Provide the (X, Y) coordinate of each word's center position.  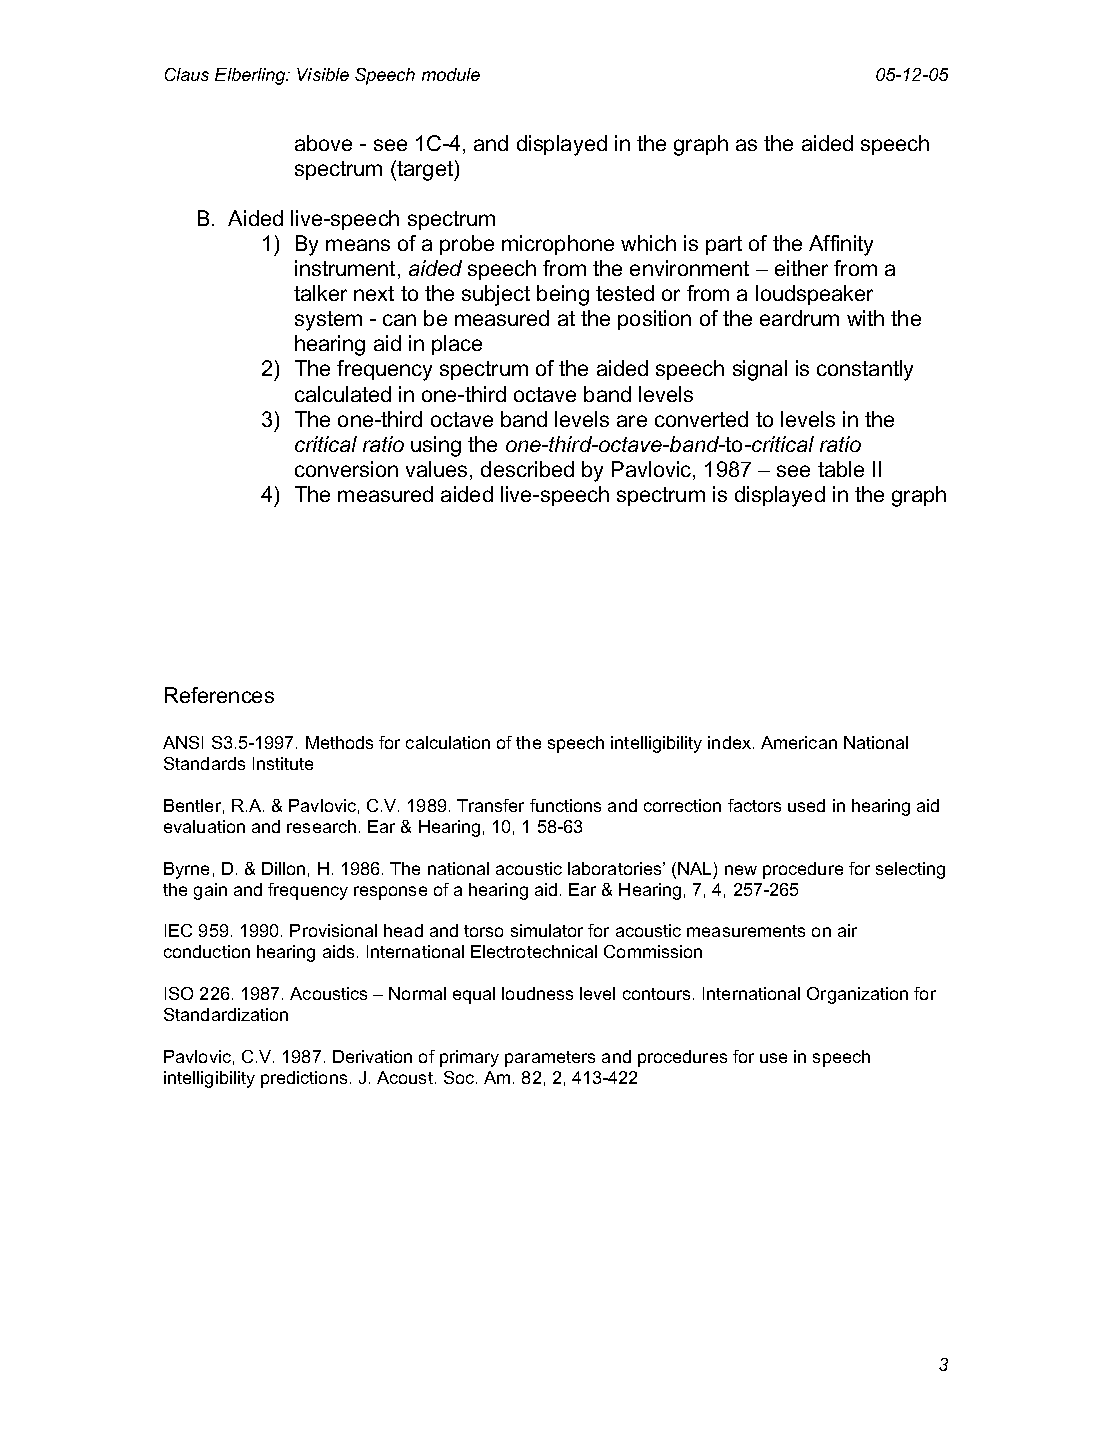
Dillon (283, 868)
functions (565, 805)
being (563, 295)
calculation (448, 742)
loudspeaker (814, 295)
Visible (323, 74)
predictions (304, 1079)
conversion (346, 469)
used (806, 805)
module (451, 74)
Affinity (841, 245)
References (219, 695)
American (799, 742)
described (527, 469)
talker (320, 293)
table (841, 469)
